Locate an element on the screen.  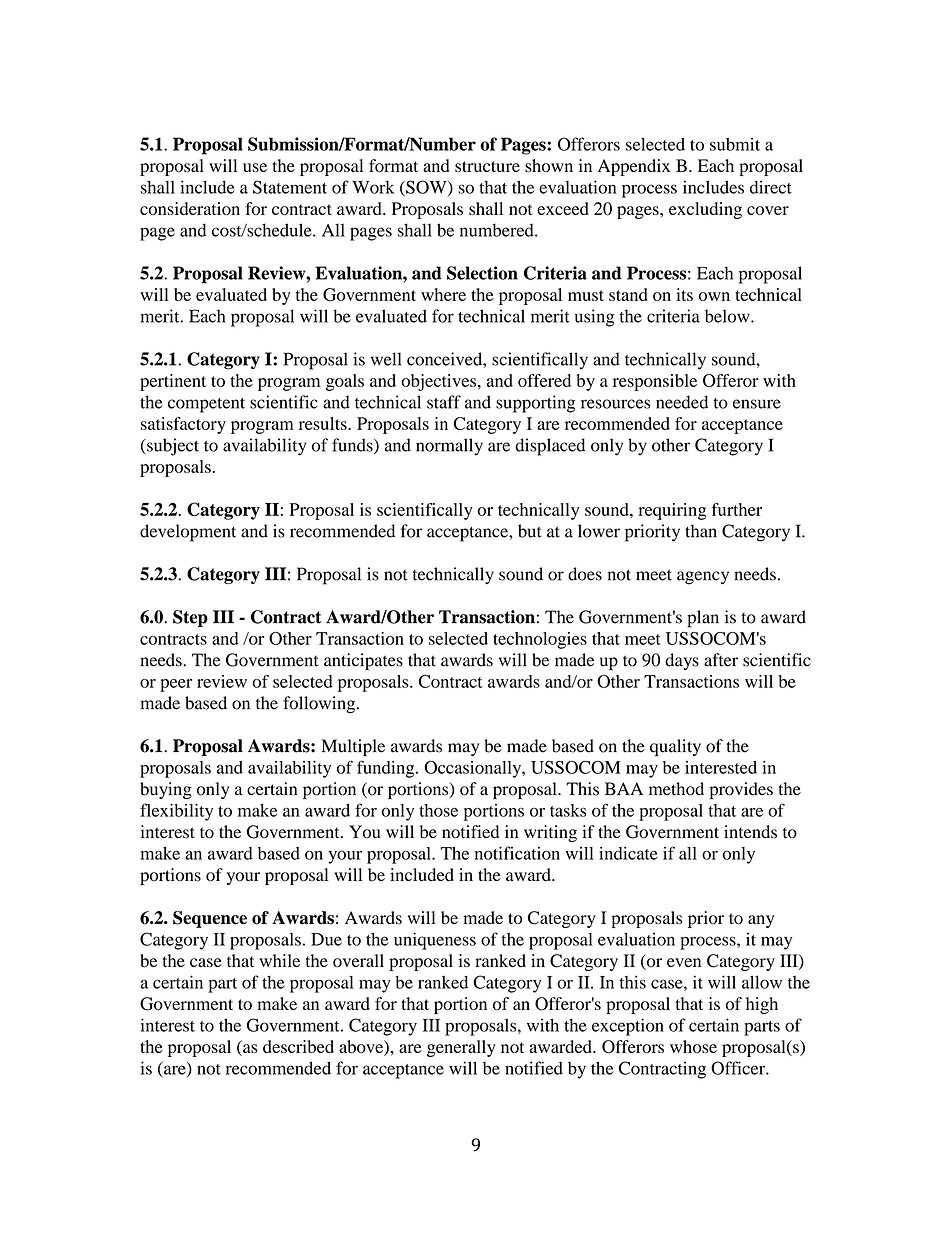
described is located at coordinates (298, 1046).
